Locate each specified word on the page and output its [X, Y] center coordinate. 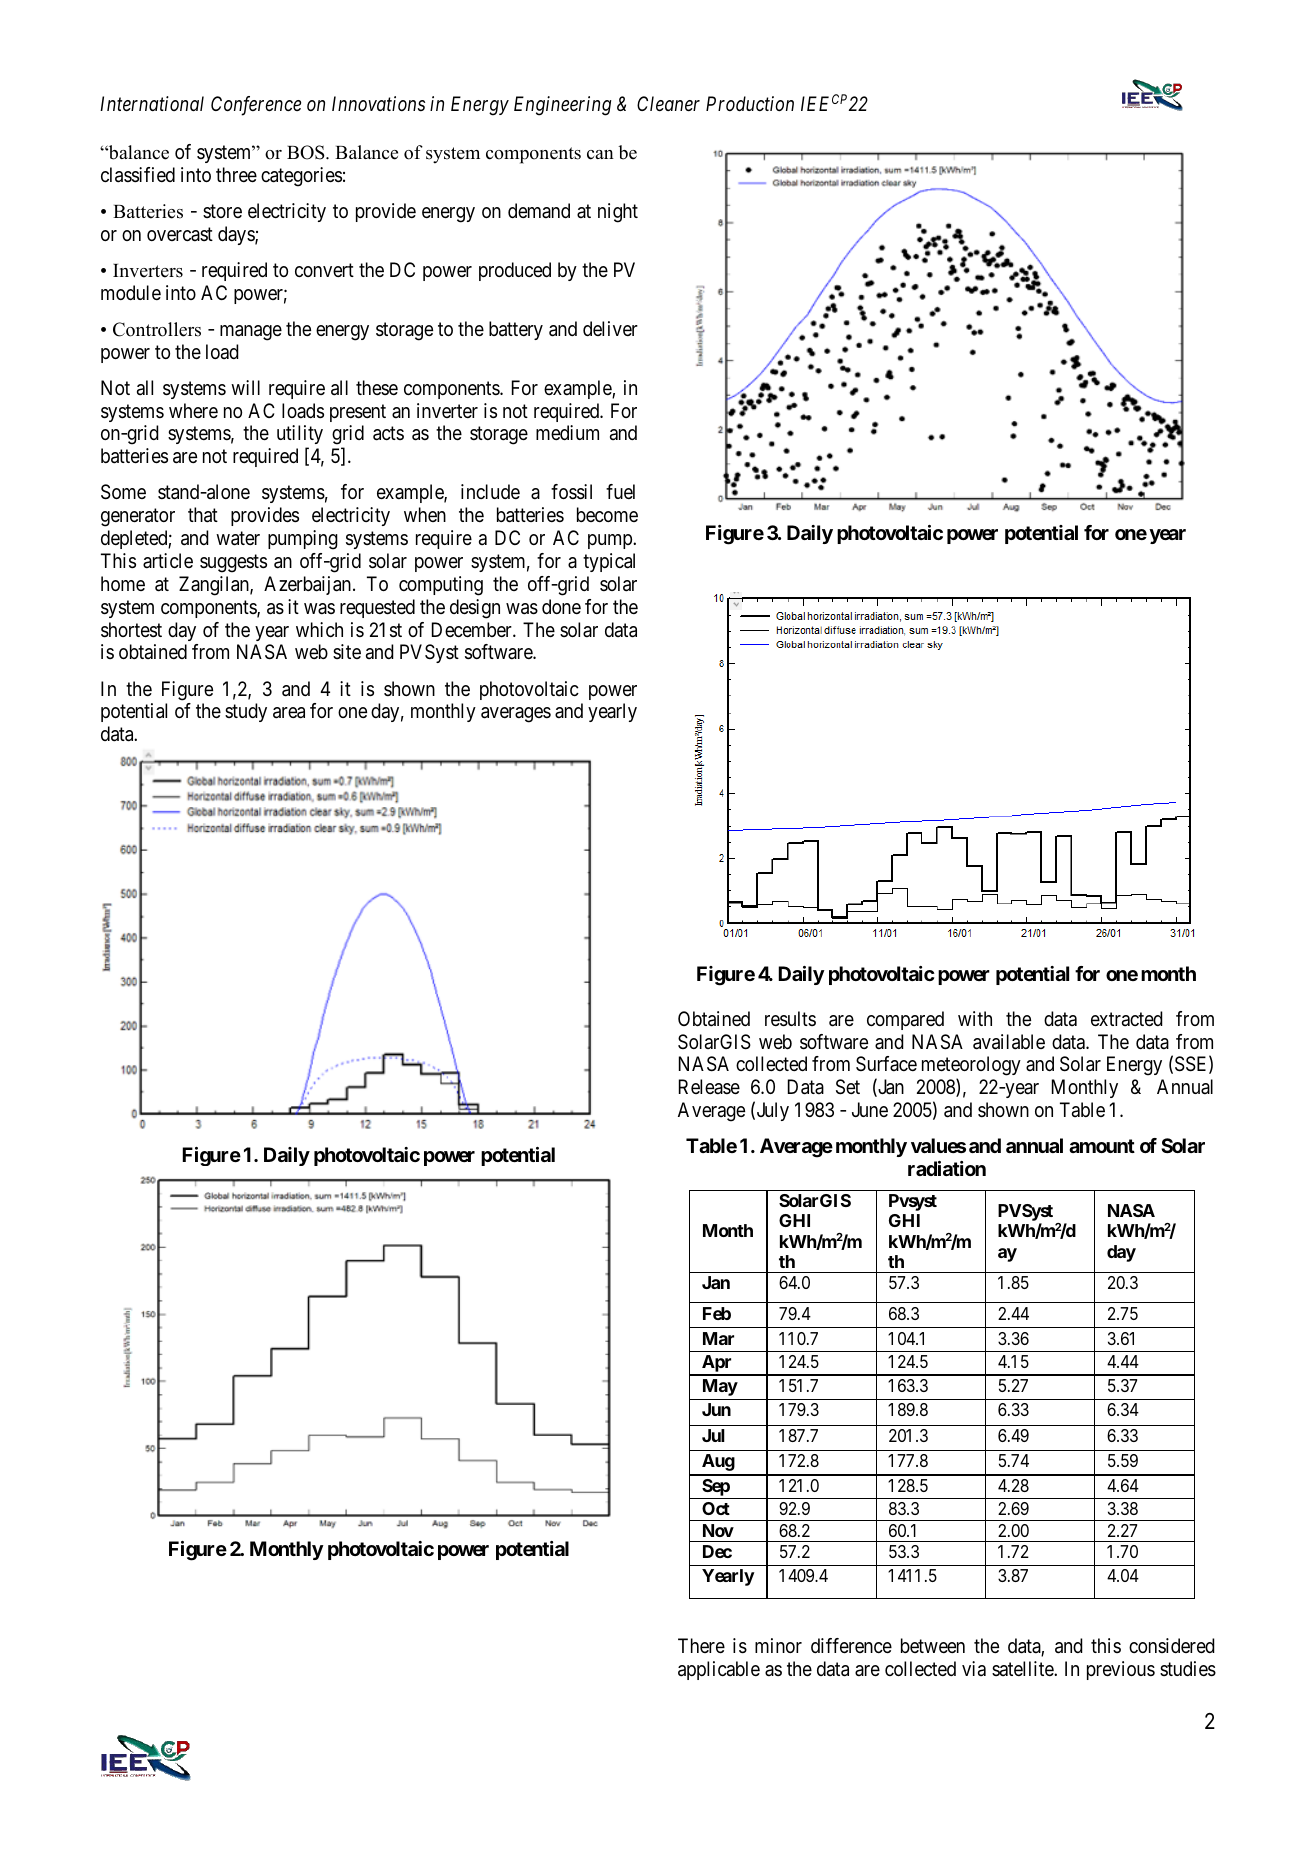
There [701, 1646]
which [319, 629]
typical [609, 562]
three [236, 175]
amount [1102, 1146]
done [561, 606]
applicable [719, 1670]
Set [848, 1087]
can [600, 155]
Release [709, 1087]
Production [750, 103]
